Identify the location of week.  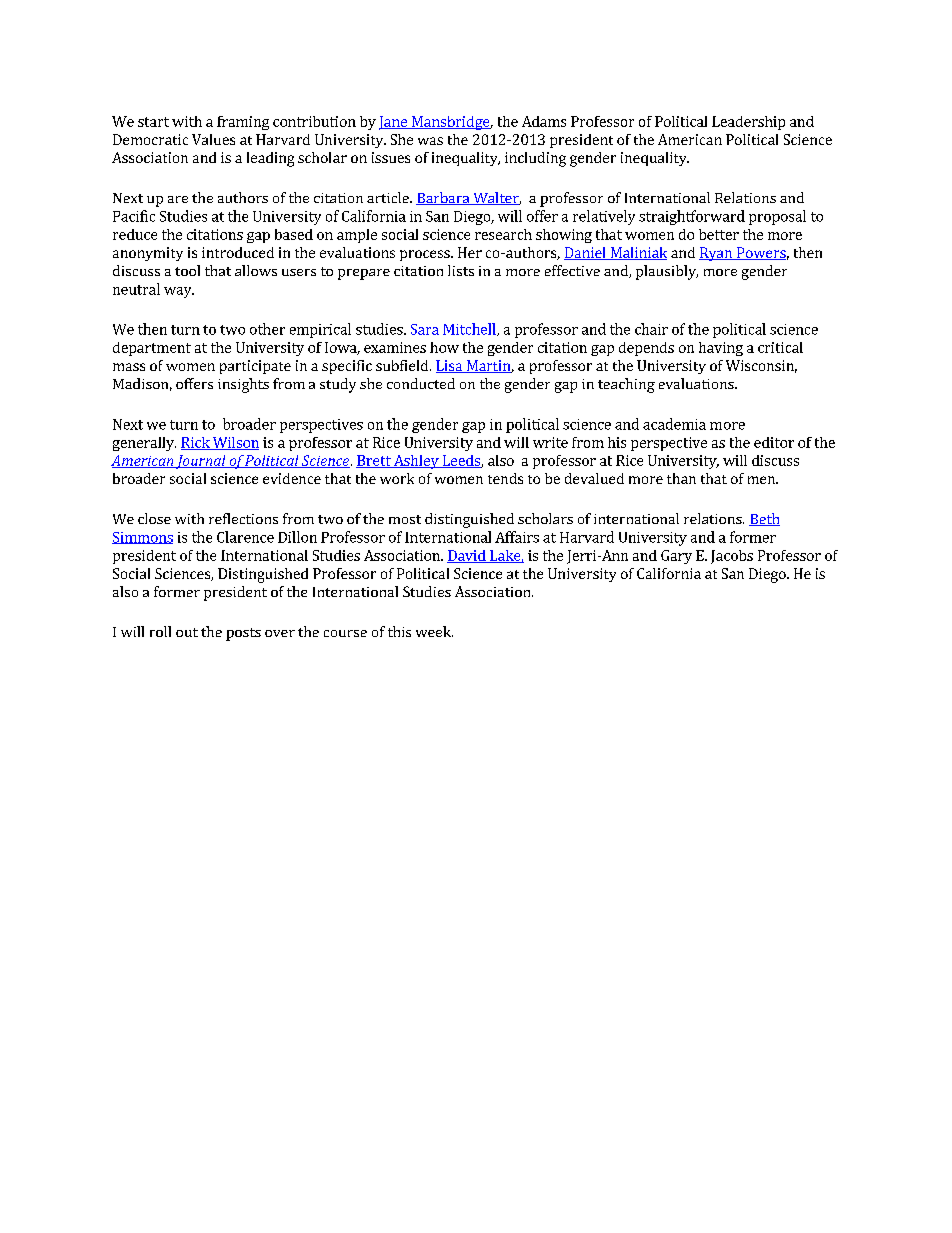
(434, 631).
